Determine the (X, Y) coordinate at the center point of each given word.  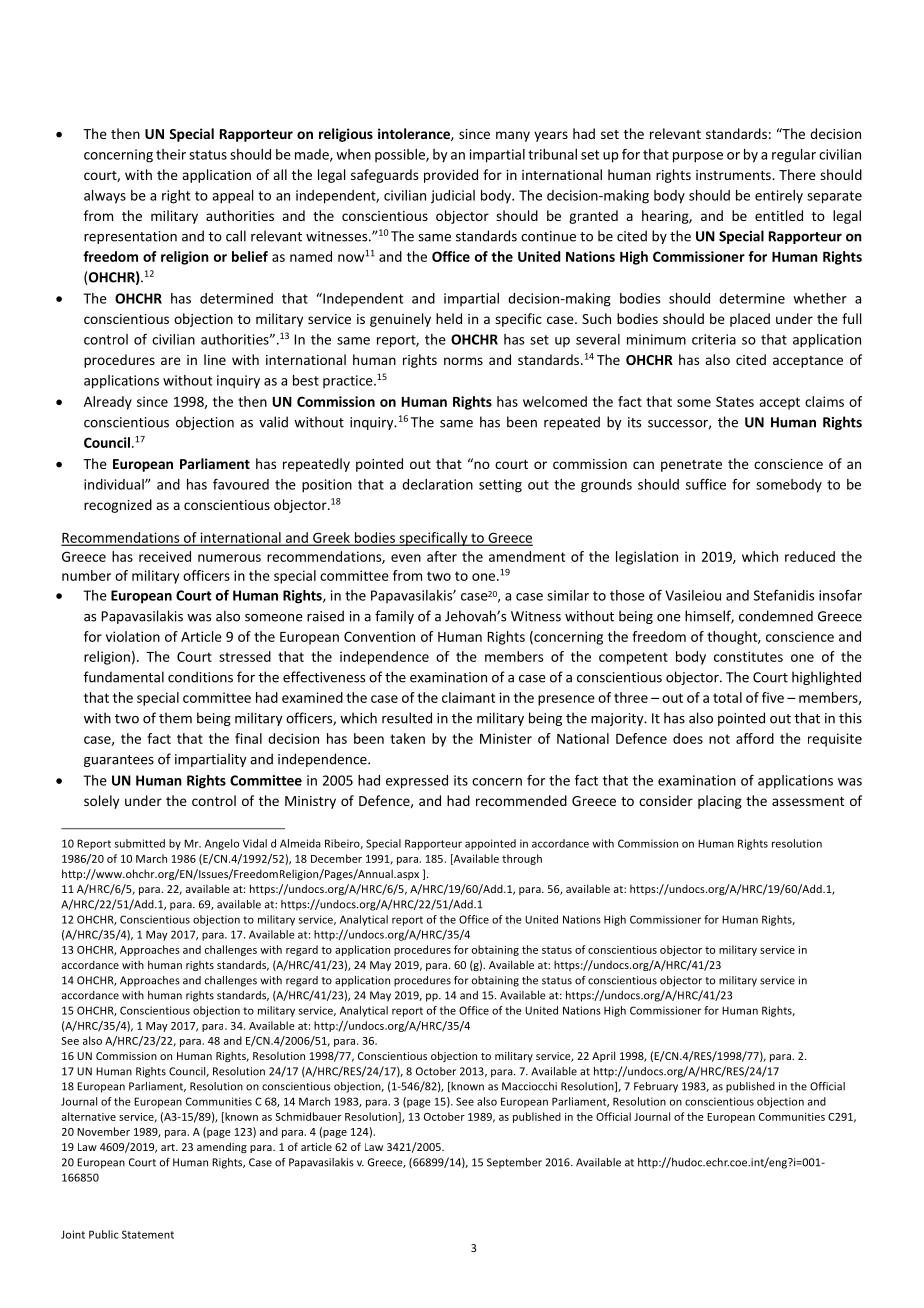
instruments (734, 175)
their (171, 154)
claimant (468, 697)
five (773, 697)
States (735, 401)
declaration (437, 484)
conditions (200, 677)
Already (108, 403)
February (656, 1087)
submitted (140, 843)
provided (451, 176)
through (522, 859)
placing (720, 802)
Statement (148, 1234)
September (514, 1163)
